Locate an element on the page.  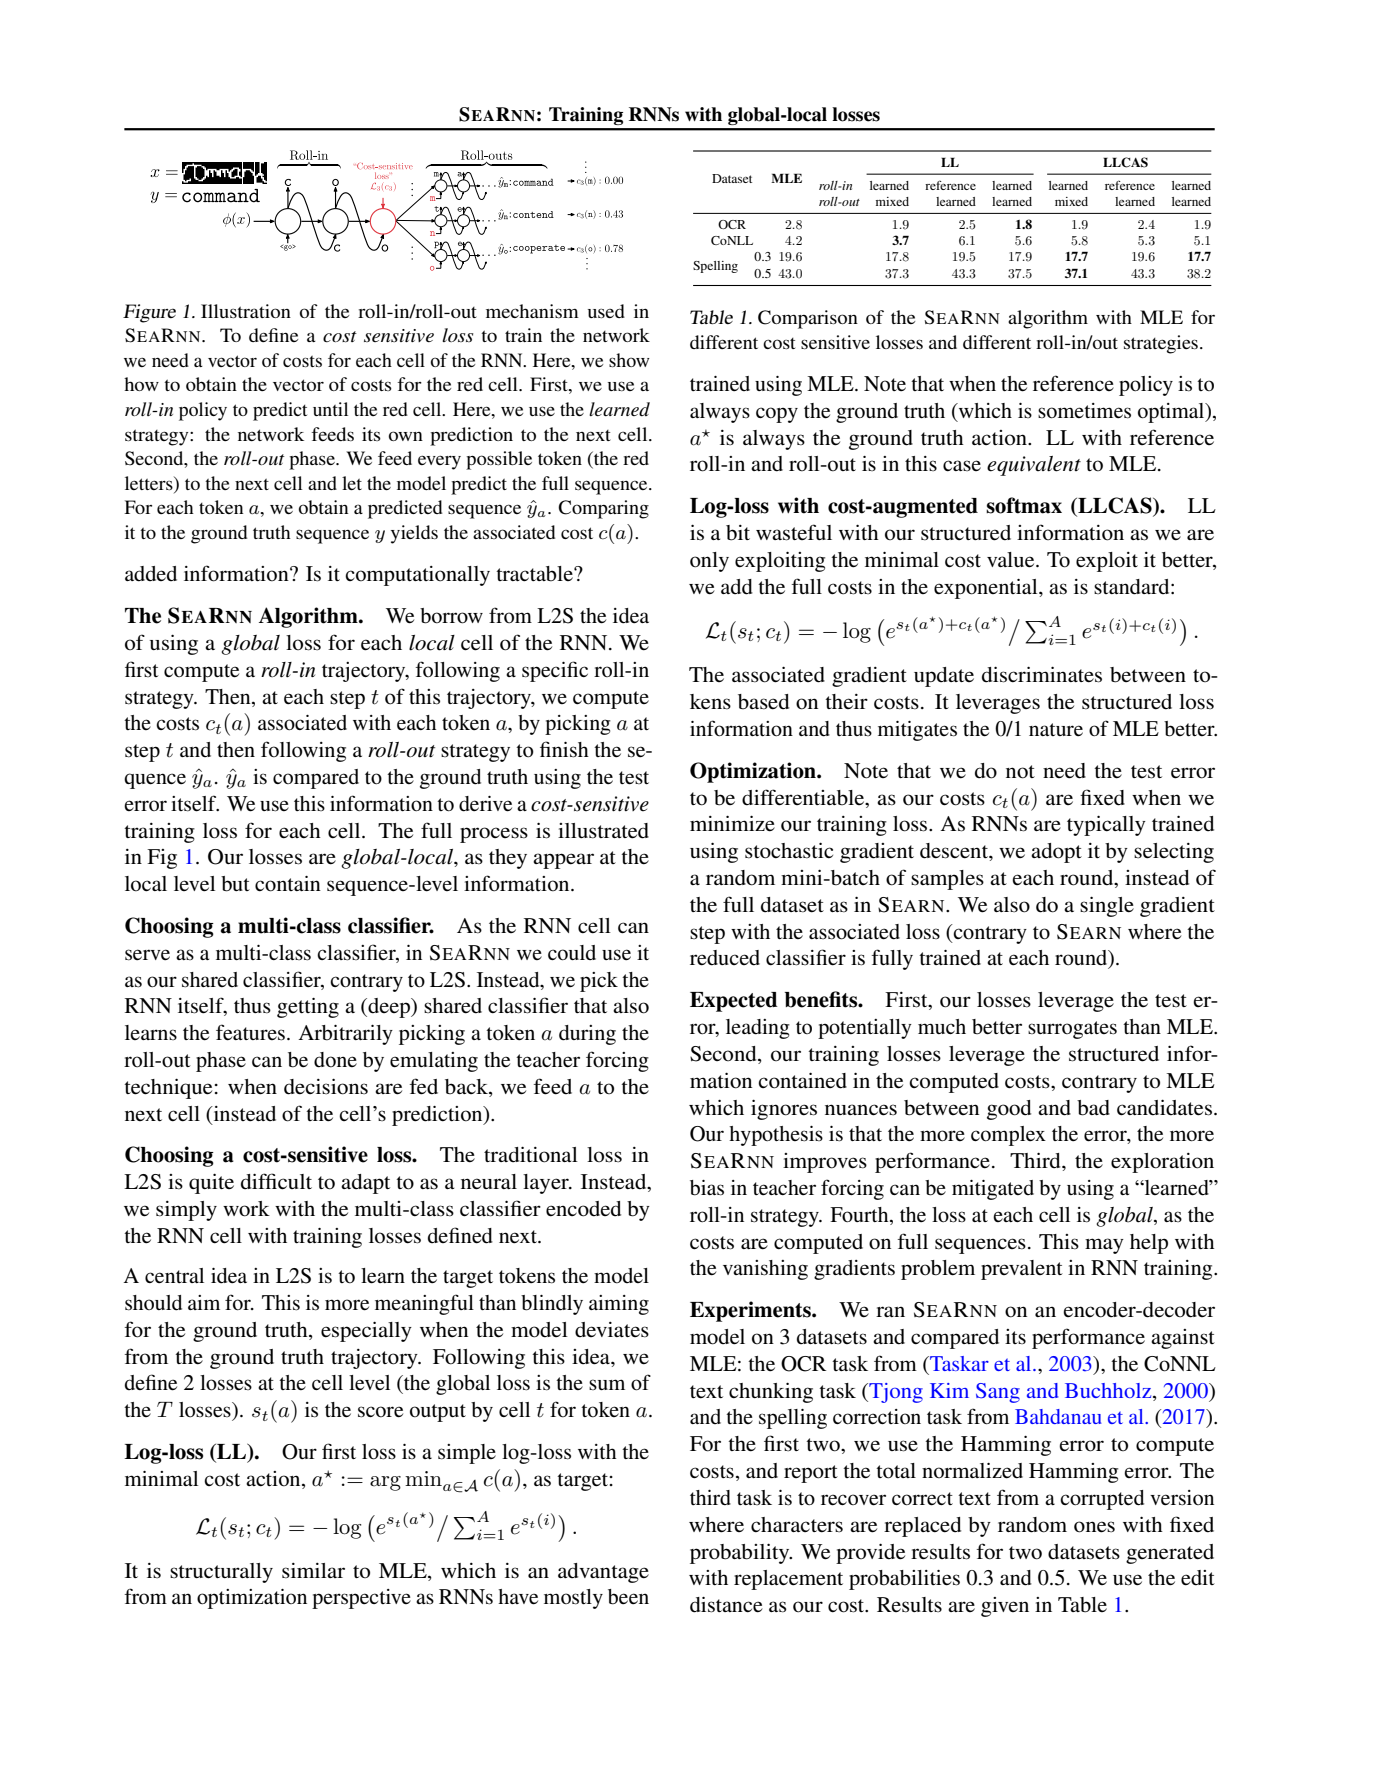
strategies is located at coordinates (1161, 344).
